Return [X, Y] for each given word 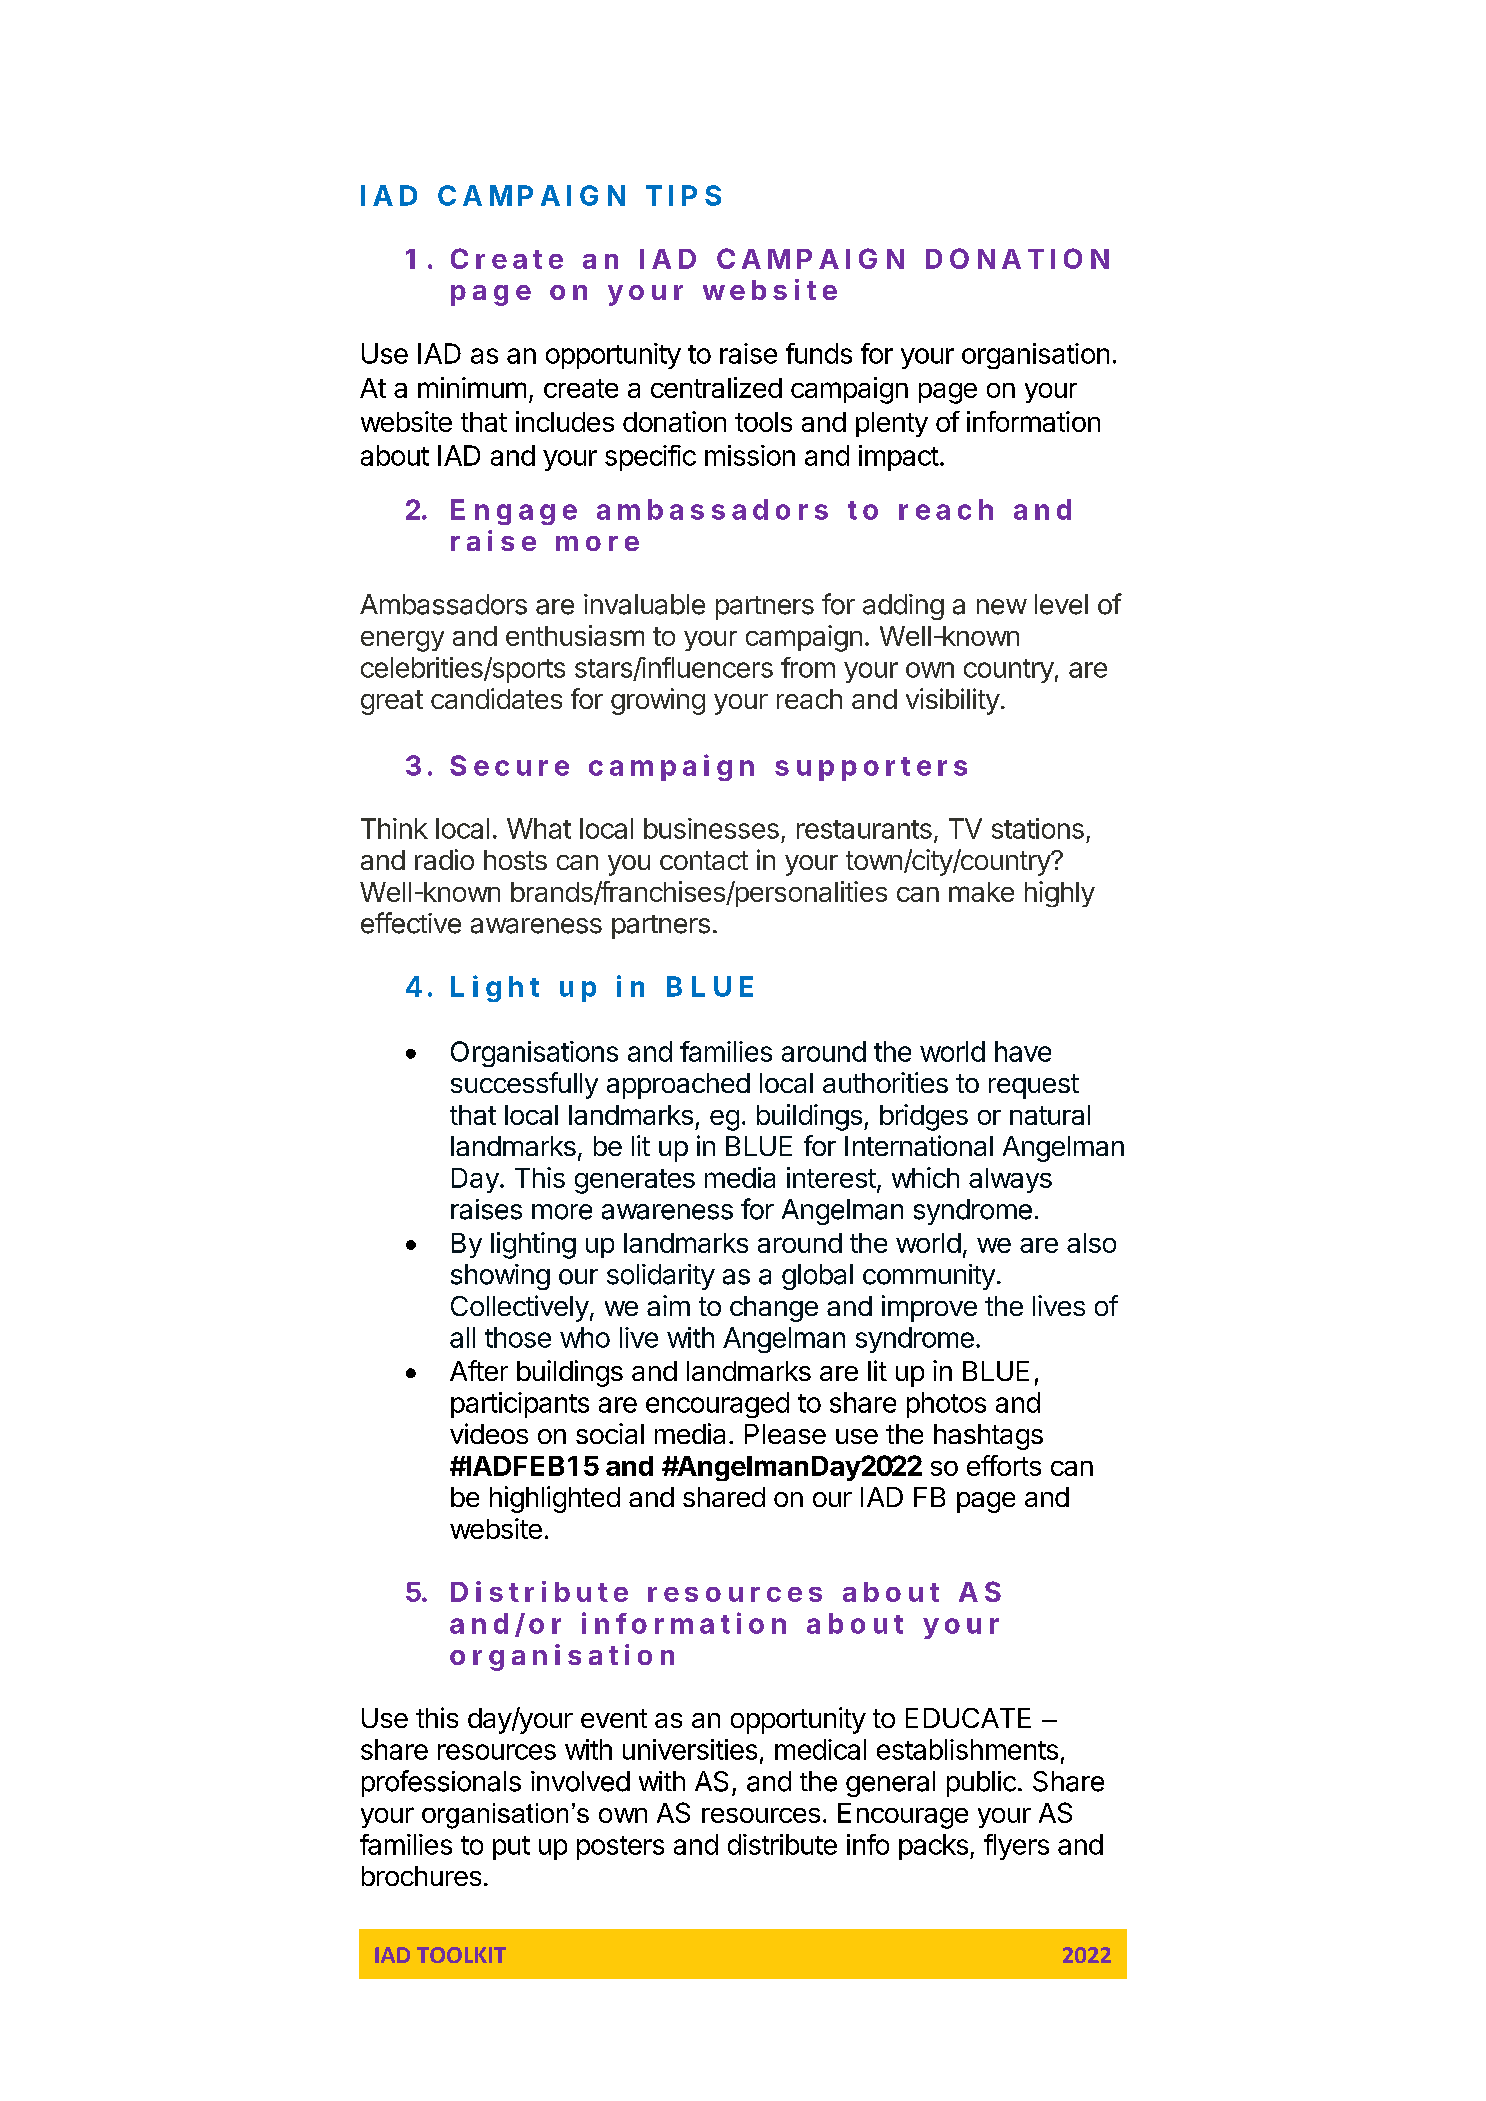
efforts [1004, 1465]
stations [1038, 828]
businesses [711, 828]
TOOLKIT [461, 1955]
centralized [716, 387]
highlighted [555, 1499]
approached [678, 1086]
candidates [496, 698]
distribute [782, 1844]
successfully [524, 1085]
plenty [892, 424]
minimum [472, 387]
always [1010, 1180]
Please [785, 1434]
